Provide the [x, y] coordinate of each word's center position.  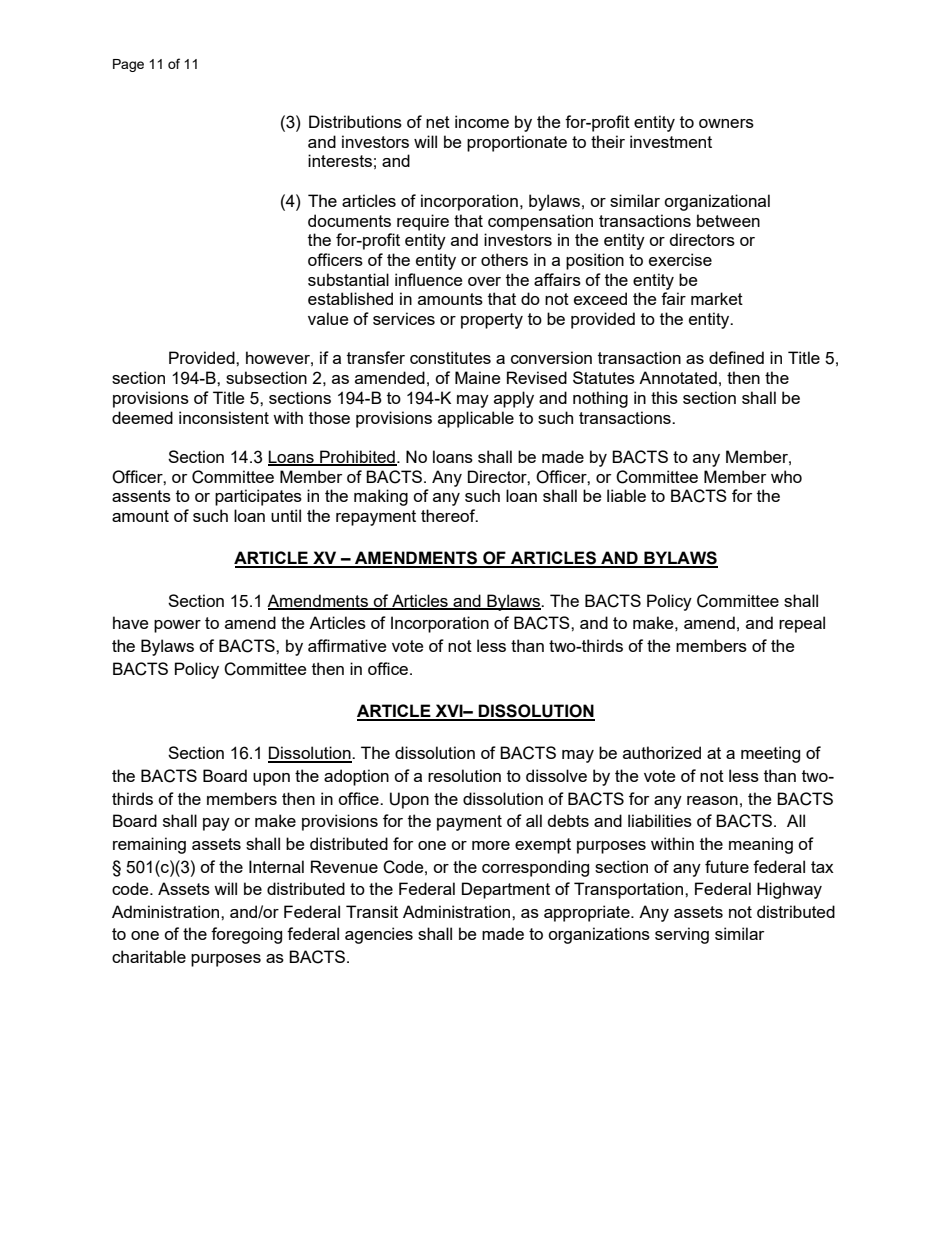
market [717, 298]
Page [128, 65]
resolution [464, 775]
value [328, 318]
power [177, 626]
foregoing [246, 935]
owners [726, 123]
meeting [770, 754]
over [484, 281]
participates [258, 497]
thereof [449, 515]
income [482, 121]
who [786, 476]
